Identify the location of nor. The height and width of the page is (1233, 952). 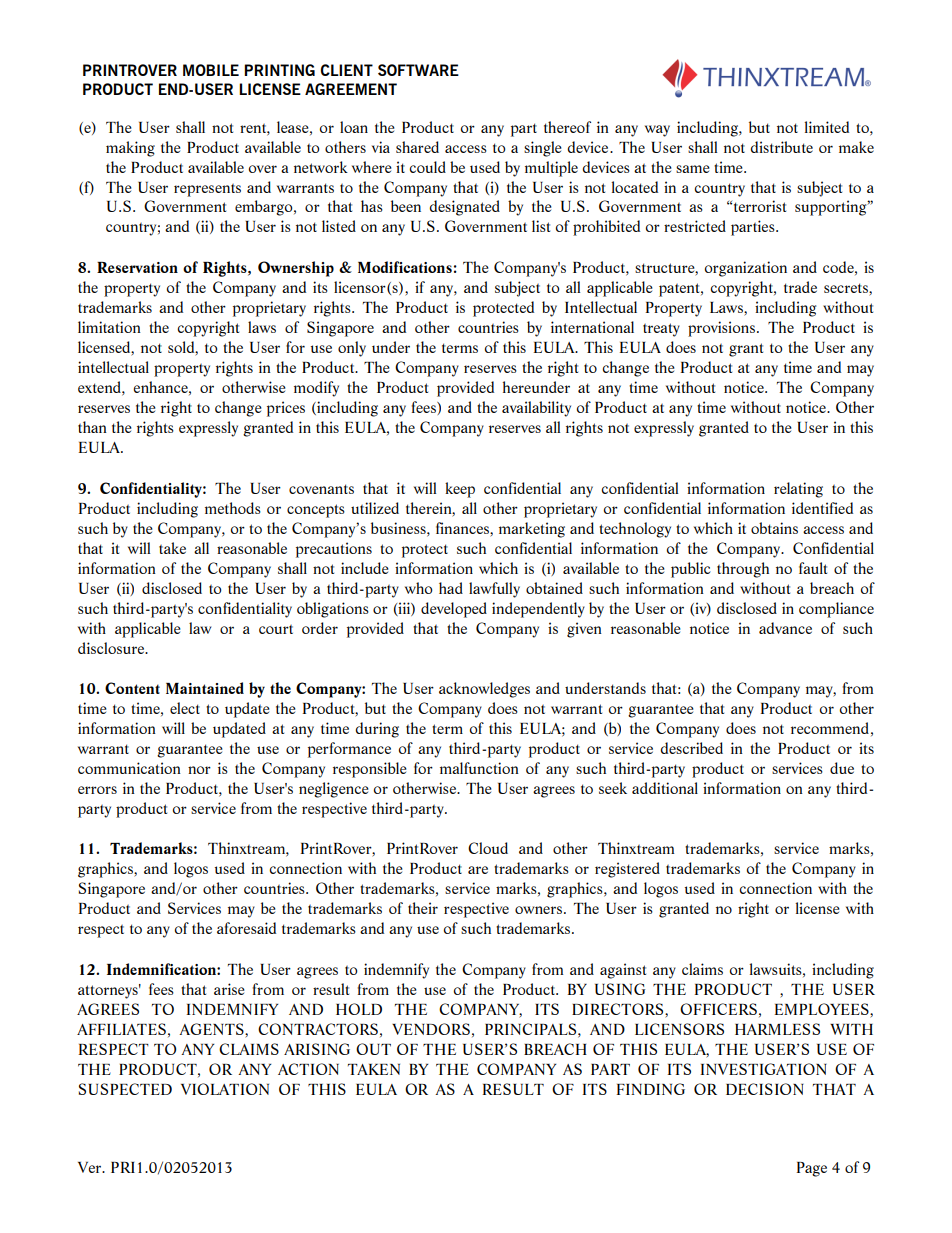
(199, 770).
